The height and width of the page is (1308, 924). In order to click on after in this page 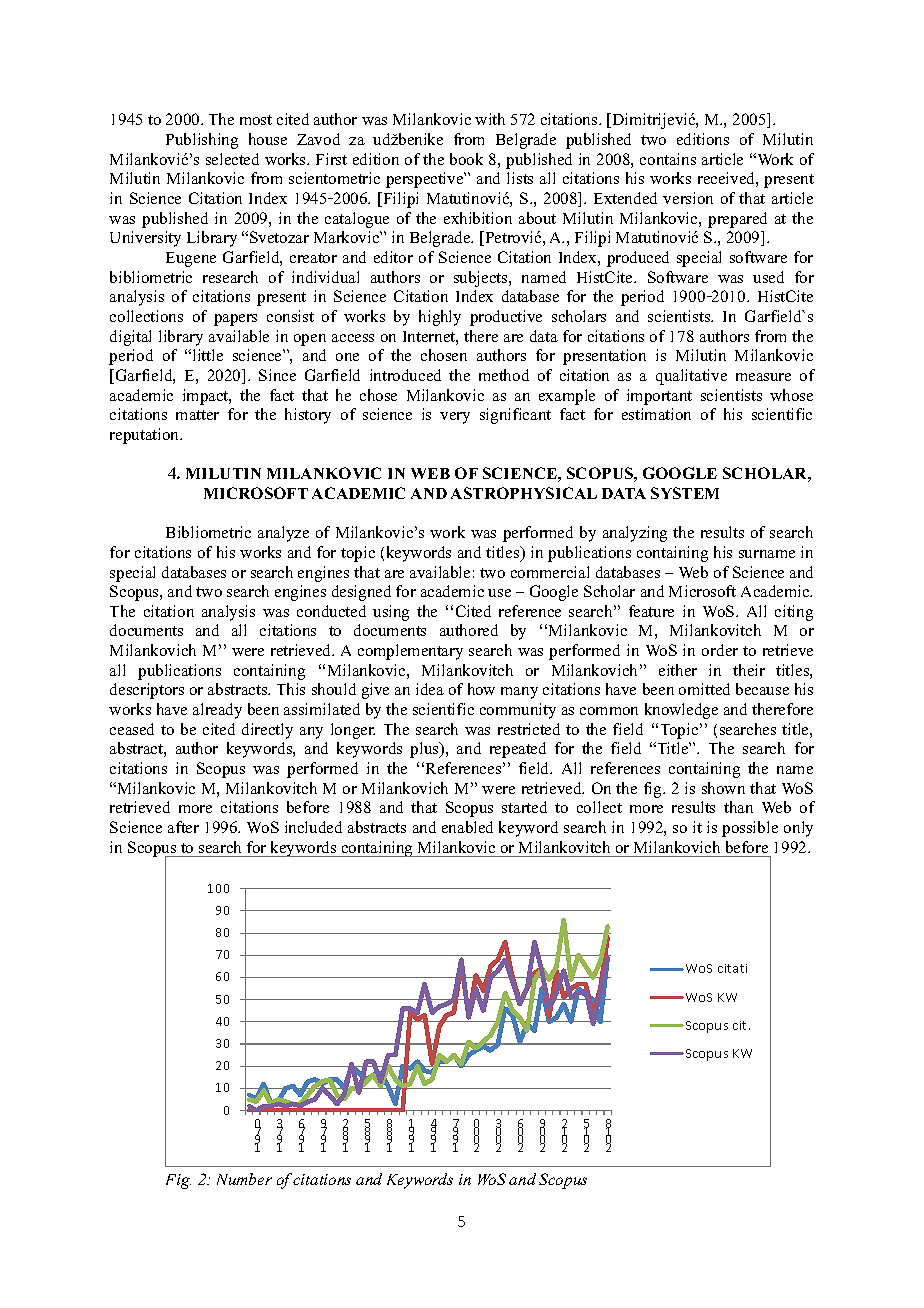, I will do `click(183, 827)`.
